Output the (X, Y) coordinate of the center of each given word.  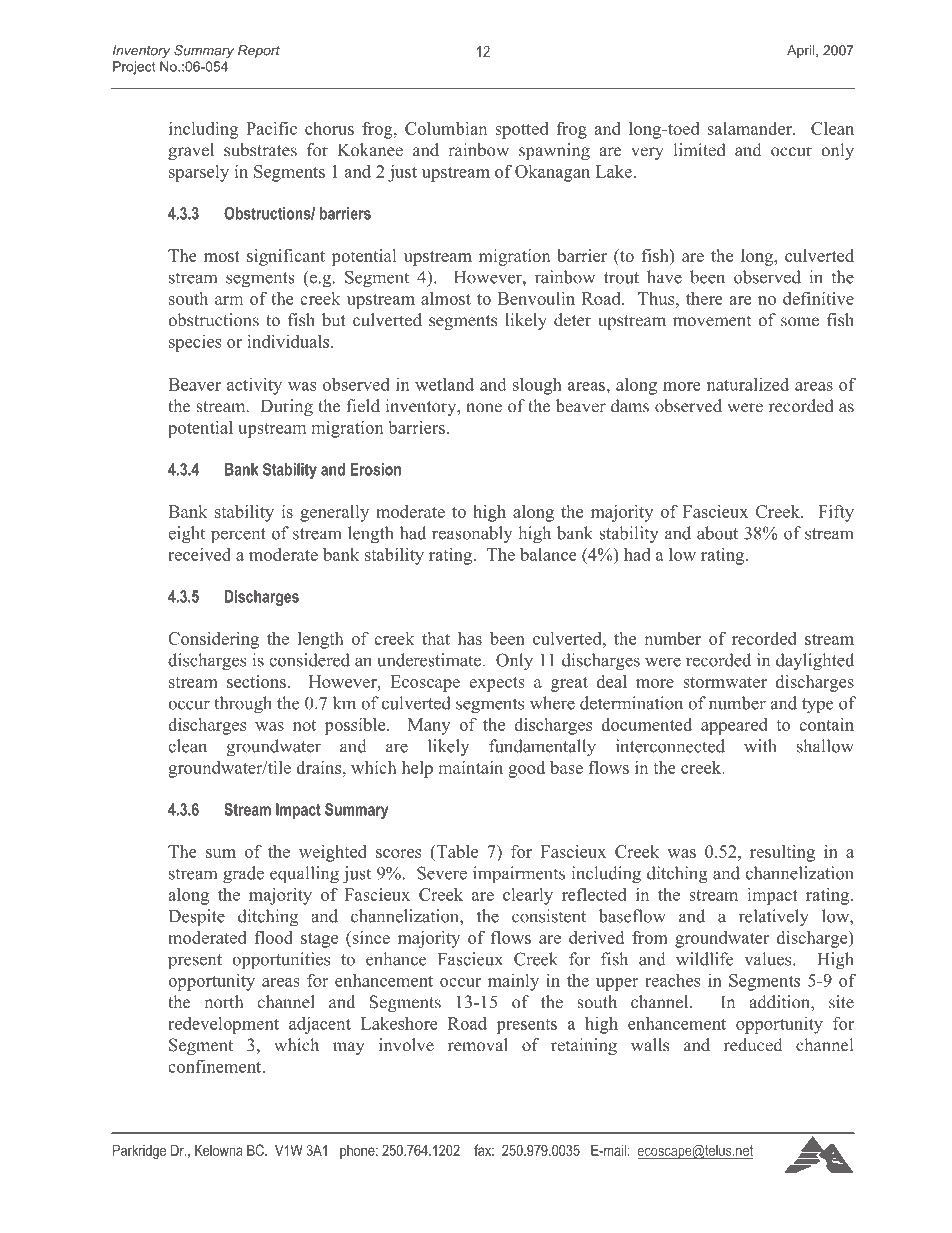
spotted (521, 130)
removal (478, 1045)
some (800, 322)
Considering (213, 640)
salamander (751, 128)
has (470, 638)
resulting (782, 853)
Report (259, 51)
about (717, 533)
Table (456, 851)
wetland (444, 384)
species (195, 343)
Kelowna (219, 1150)
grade (243, 875)
